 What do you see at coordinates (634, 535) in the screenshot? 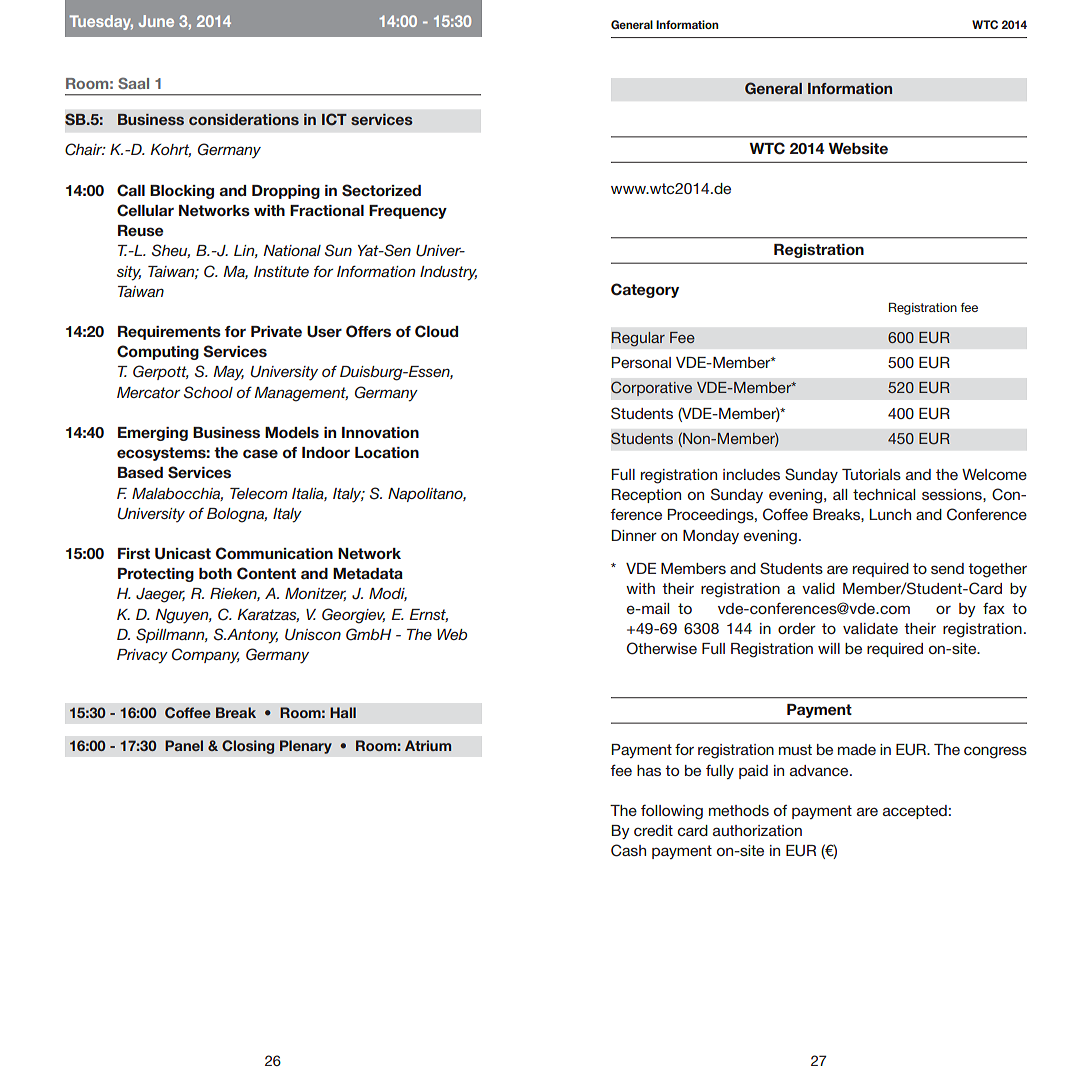
I see `Dinner` at bounding box center [634, 535].
